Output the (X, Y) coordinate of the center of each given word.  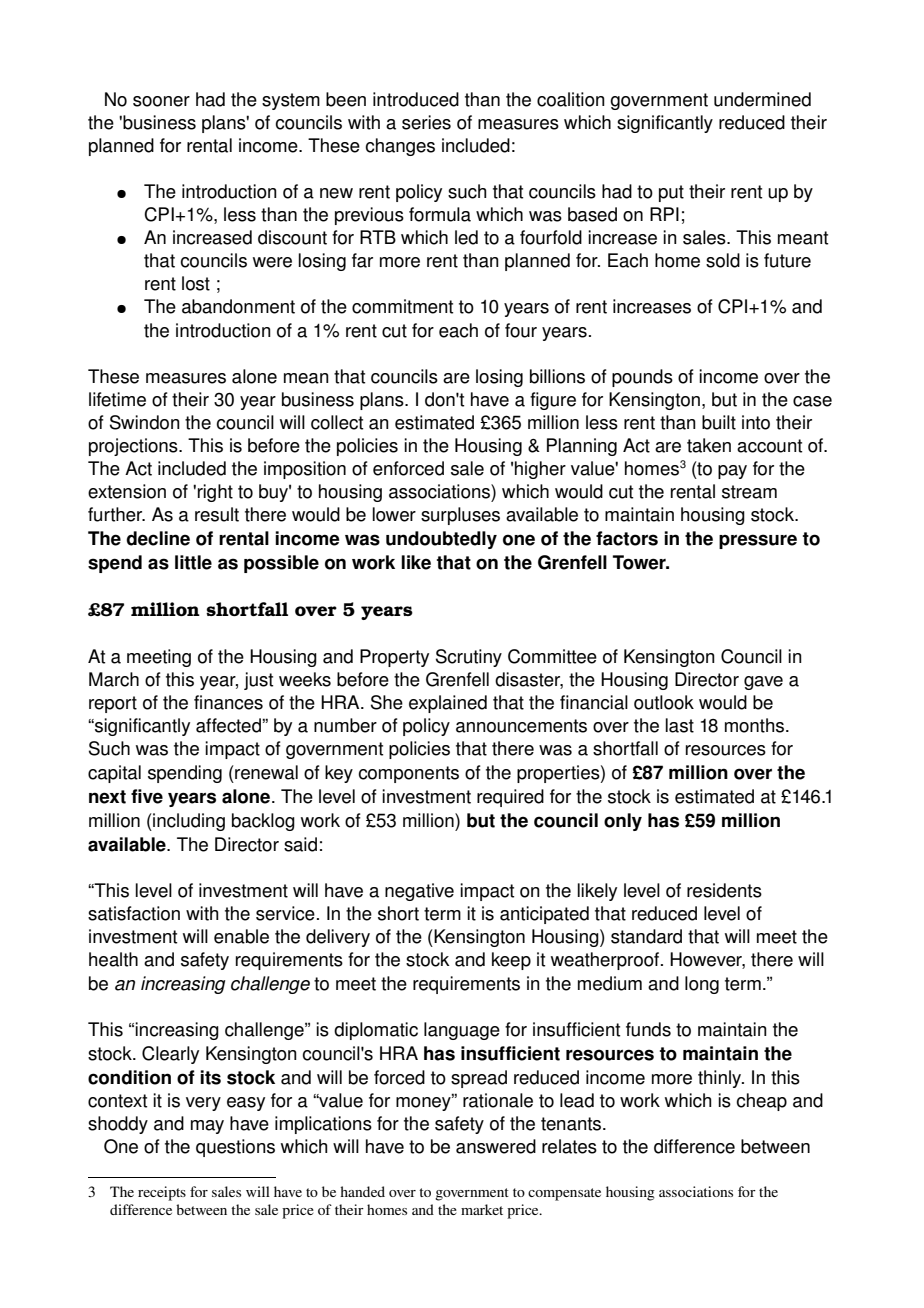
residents (724, 890)
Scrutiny (469, 658)
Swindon (145, 422)
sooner (161, 101)
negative (419, 892)
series (426, 122)
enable (241, 936)
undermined (762, 99)
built (719, 422)
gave (763, 683)
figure (553, 401)
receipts (162, 1193)
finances (228, 702)
